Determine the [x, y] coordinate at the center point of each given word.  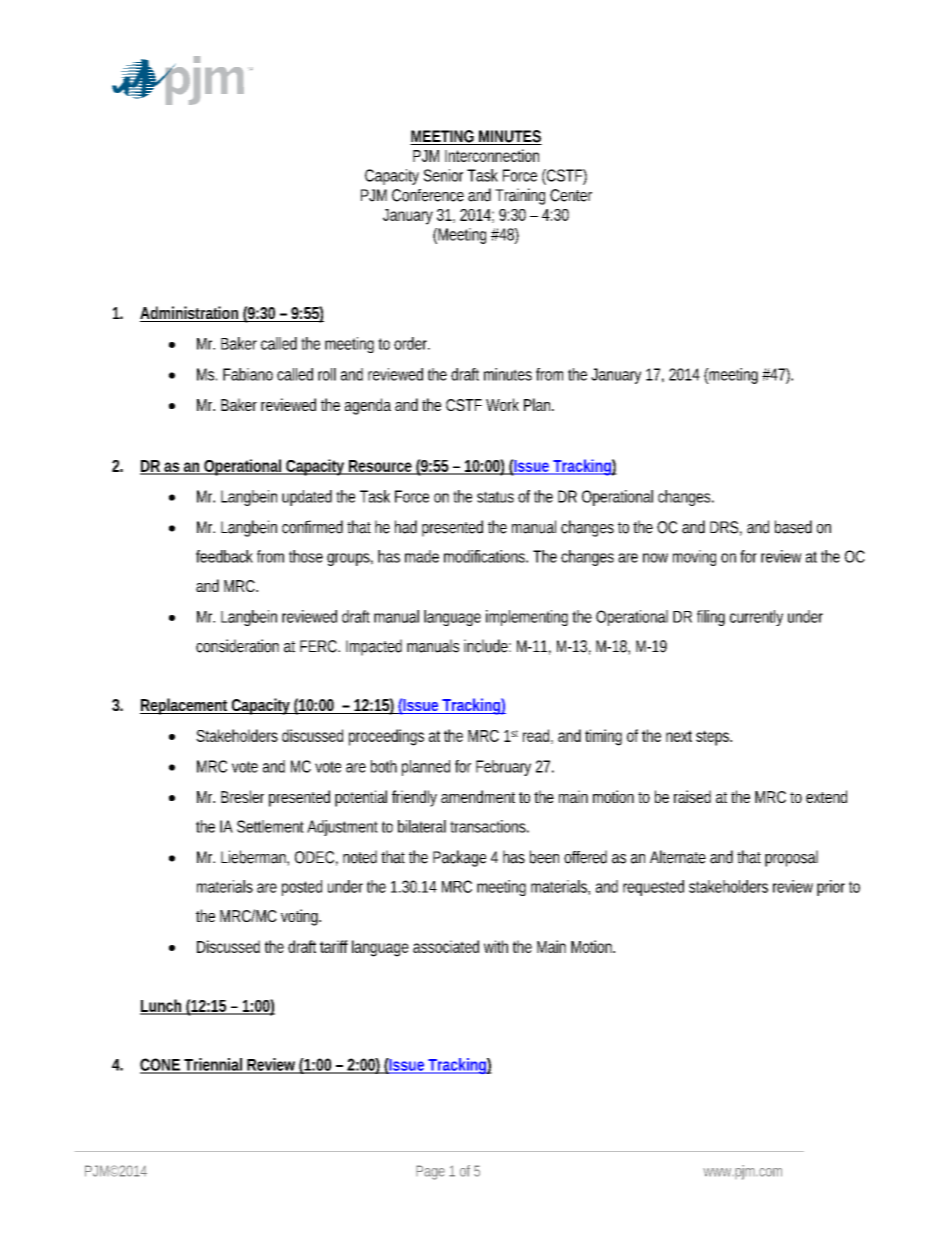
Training [520, 196]
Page [430, 1172]
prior [831, 888]
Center [571, 195]
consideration [237, 646]
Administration [191, 314]
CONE [161, 1065]
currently [756, 618]
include [487, 646]
